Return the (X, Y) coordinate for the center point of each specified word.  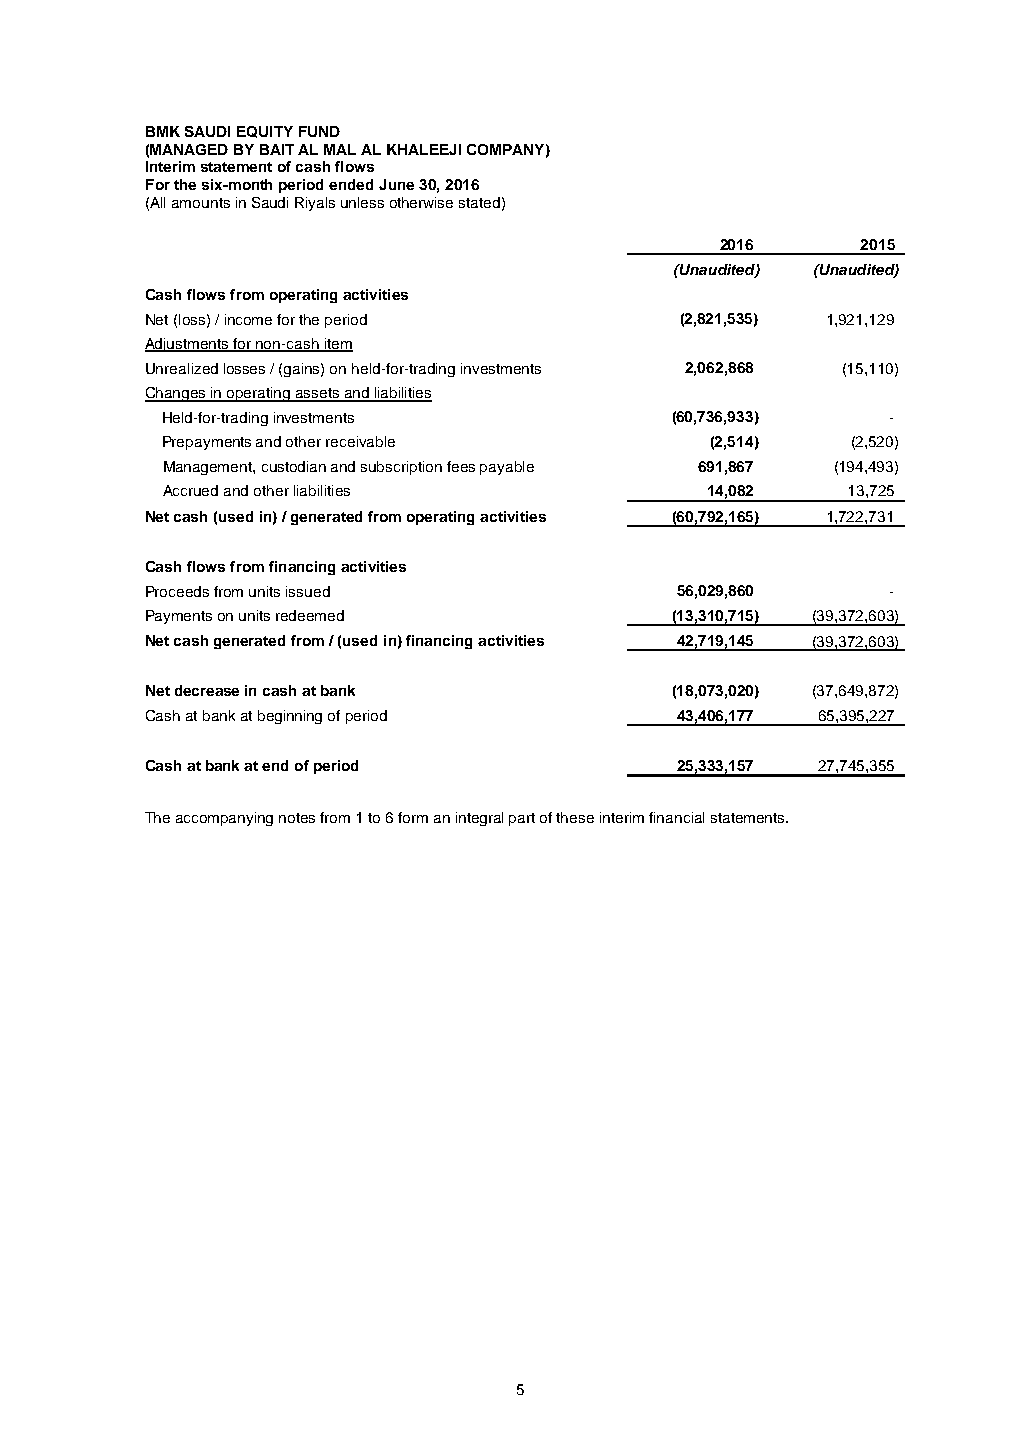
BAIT (277, 149)
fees (461, 466)
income (248, 319)
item (337, 345)
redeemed (310, 615)
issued (308, 591)
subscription (401, 468)
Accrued (190, 490)
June (396, 184)
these (575, 817)
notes (297, 818)
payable (507, 468)
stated (479, 202)
